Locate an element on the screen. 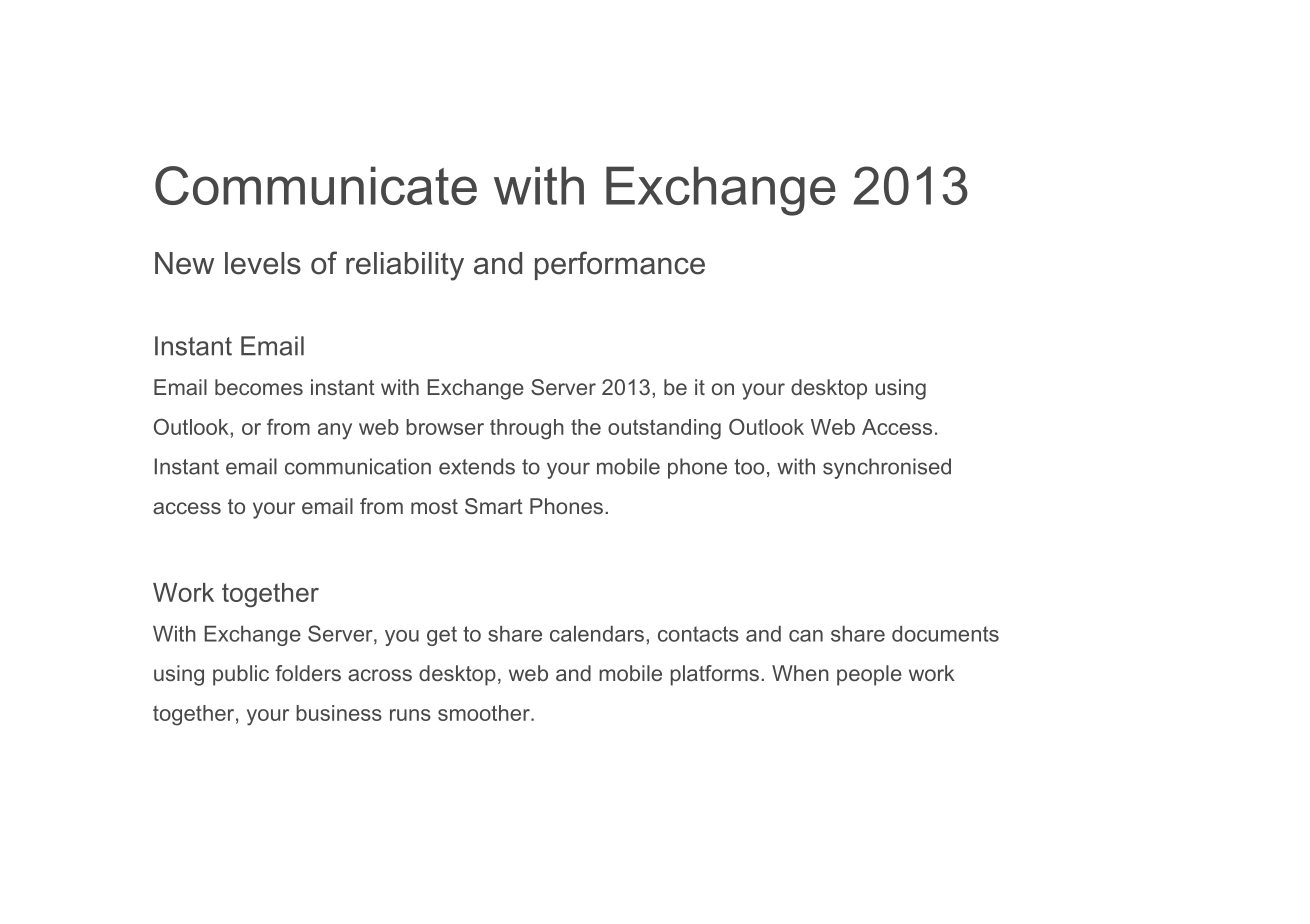 The image size is (1310, 924). Smart is located at coordinates (494, 506).
